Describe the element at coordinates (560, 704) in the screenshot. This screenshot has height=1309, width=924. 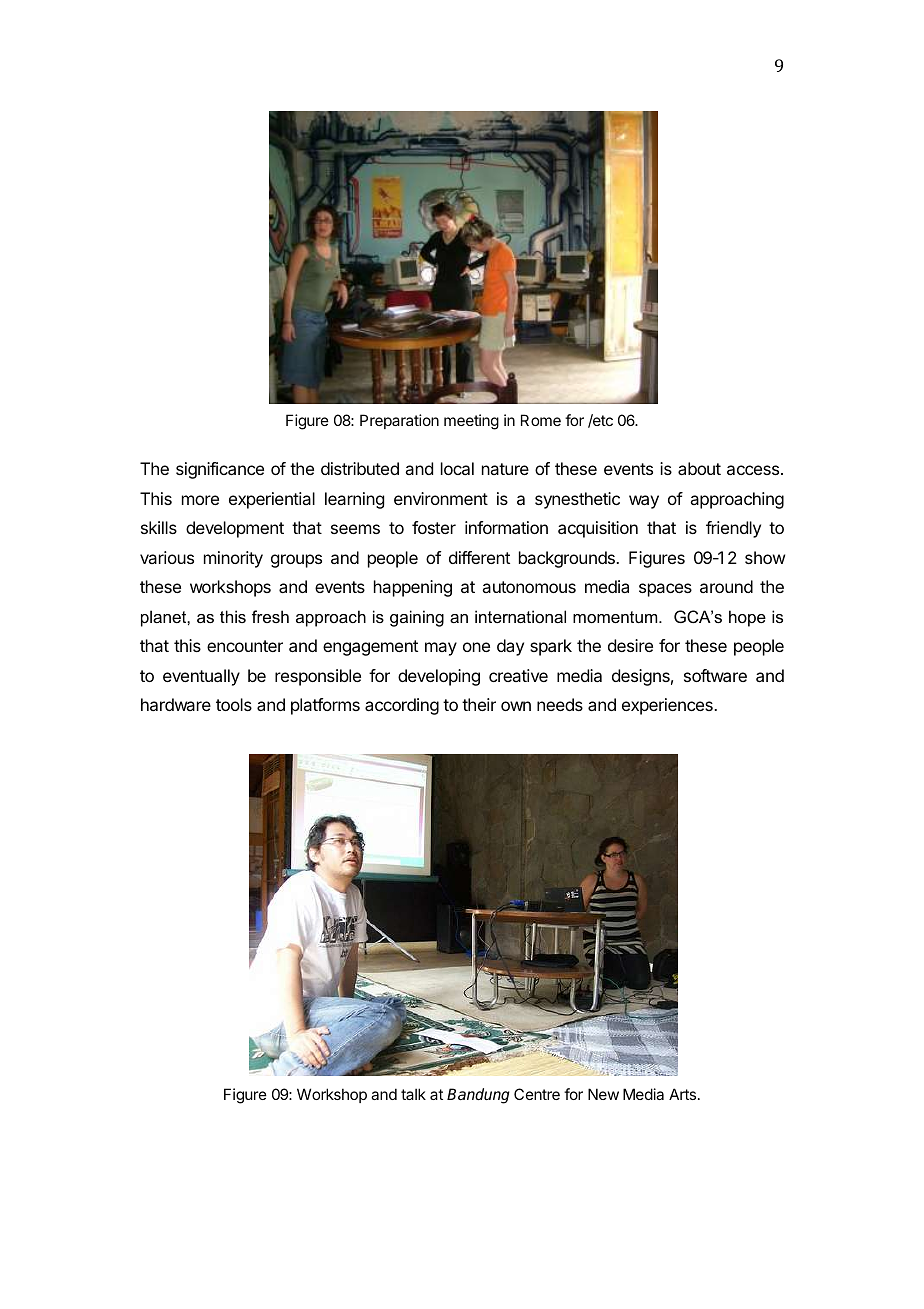
I see `needs` at that location.
